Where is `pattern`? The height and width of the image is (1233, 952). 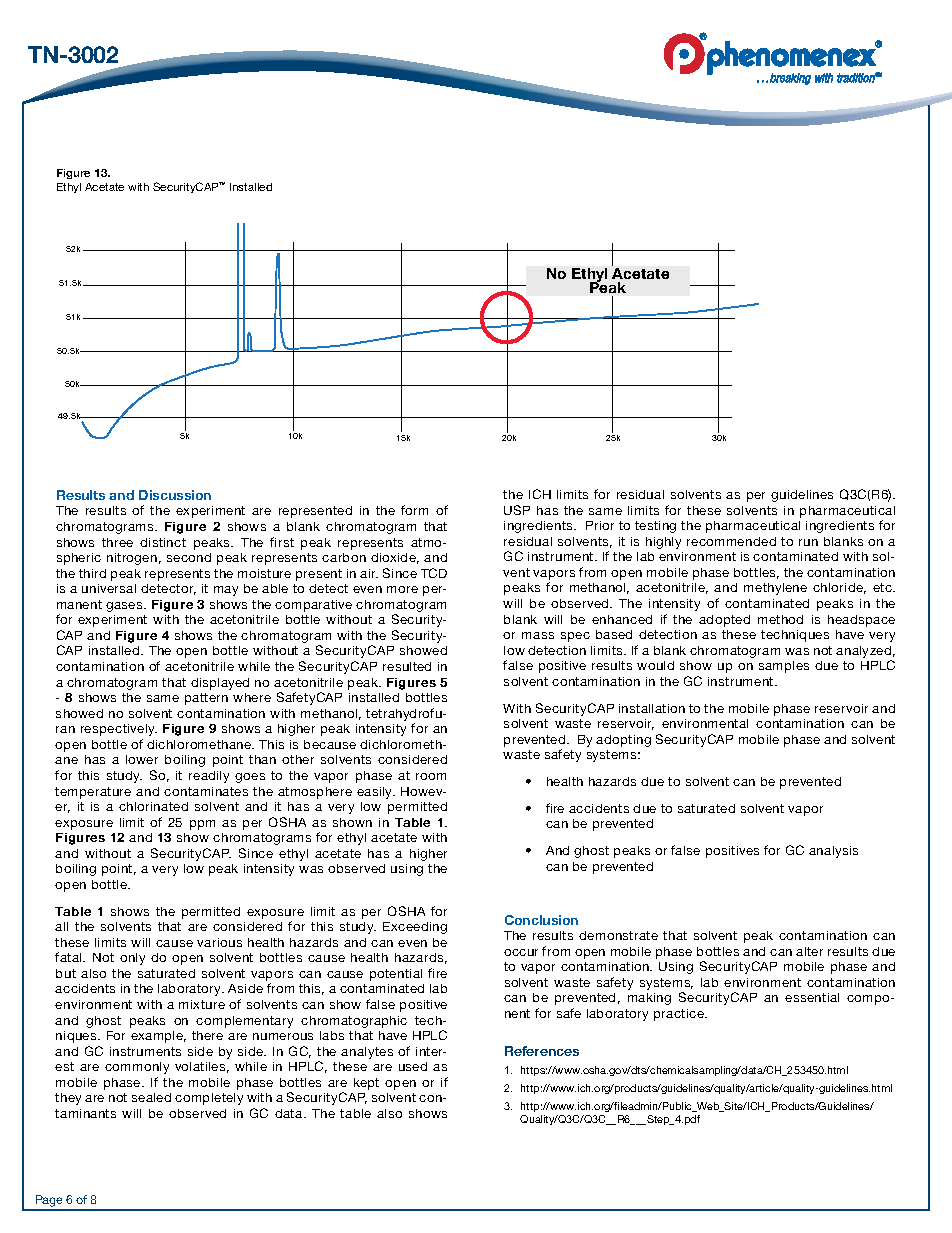 pattern is located at coordinates (206, 699).
